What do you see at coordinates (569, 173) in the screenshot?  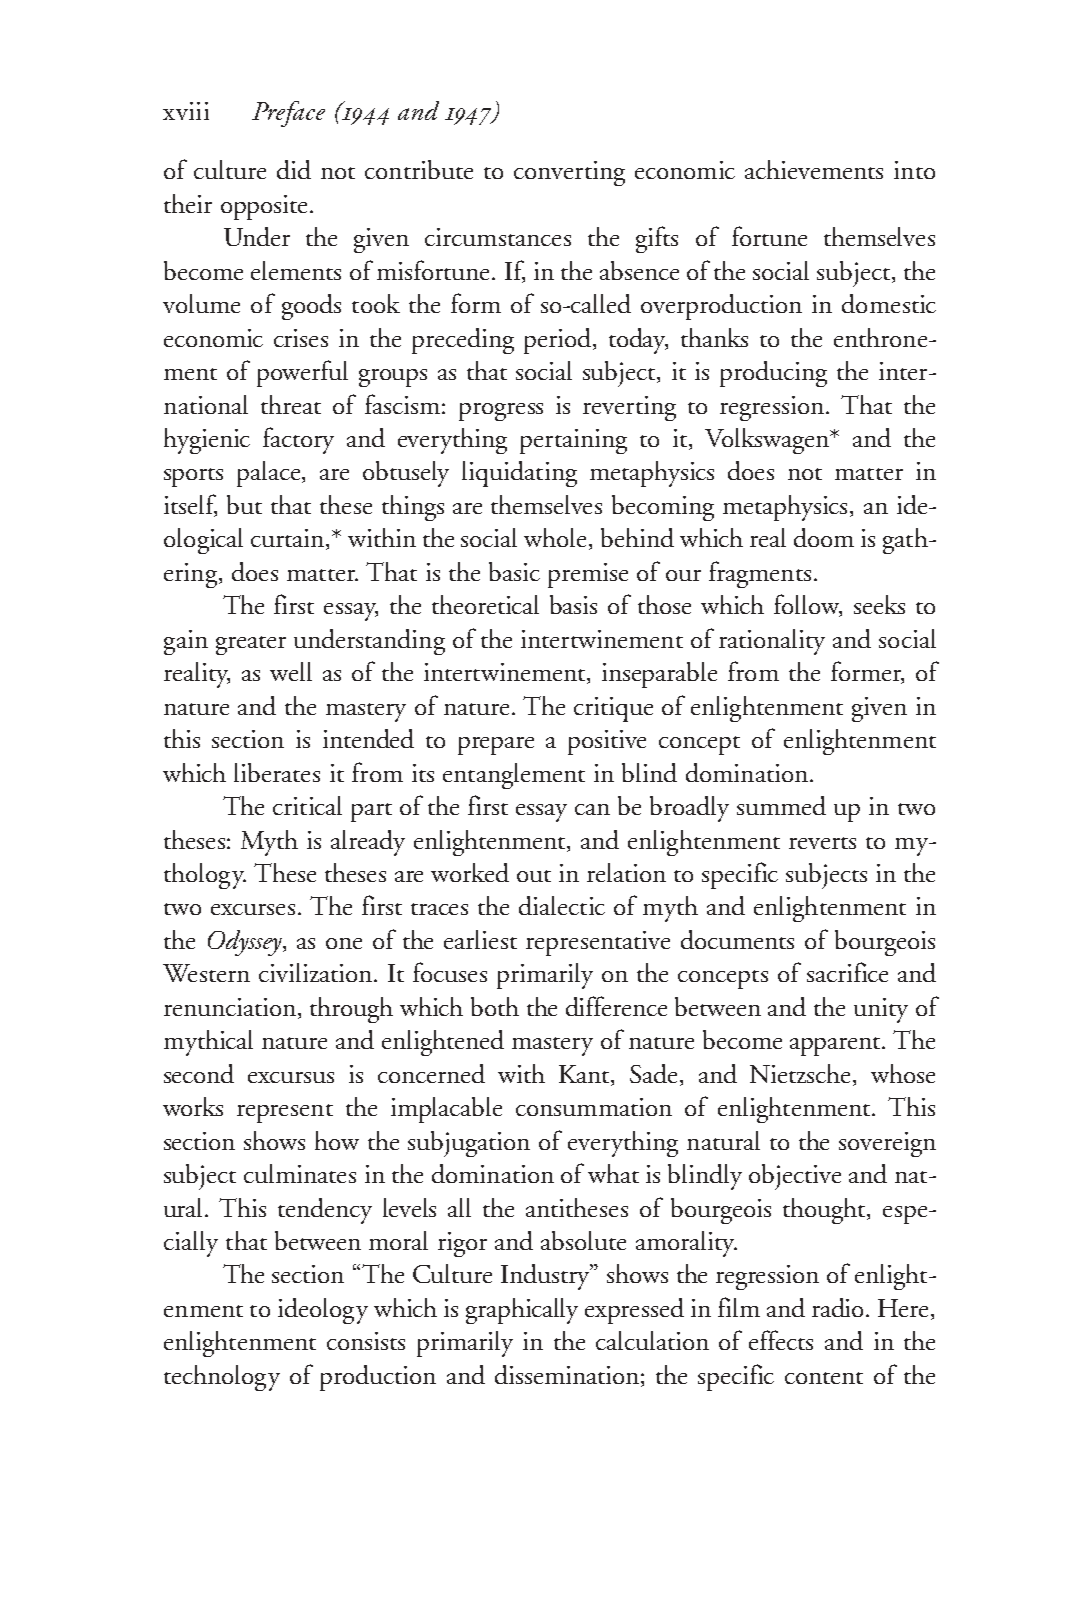 I see `converting` at bounding box center [569, 173].
